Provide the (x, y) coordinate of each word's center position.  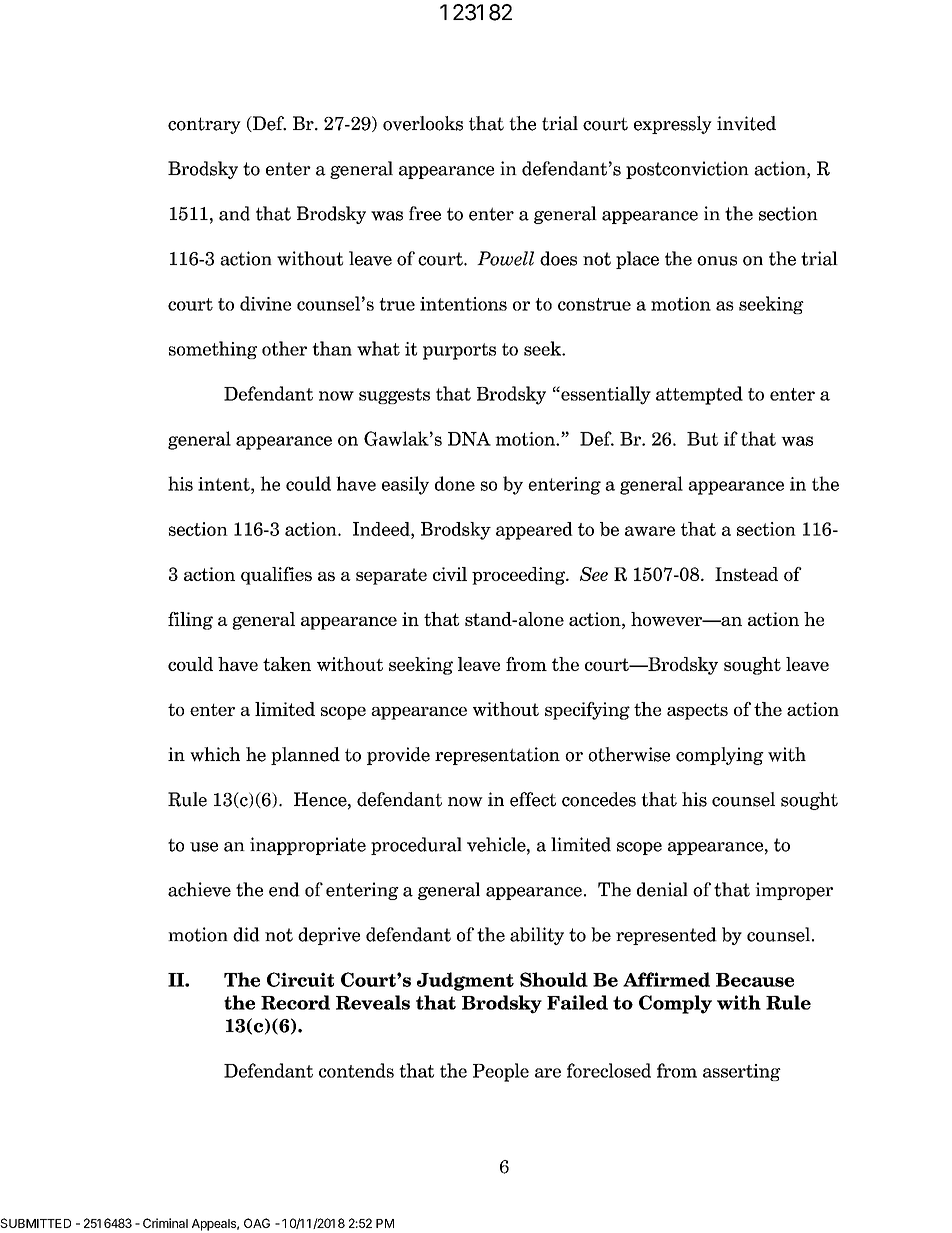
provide (398, 756)
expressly (673, 125)
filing (190, 621)
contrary (204, 125)
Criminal (165, 1223)
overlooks (423, 123)
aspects (697, 712)
